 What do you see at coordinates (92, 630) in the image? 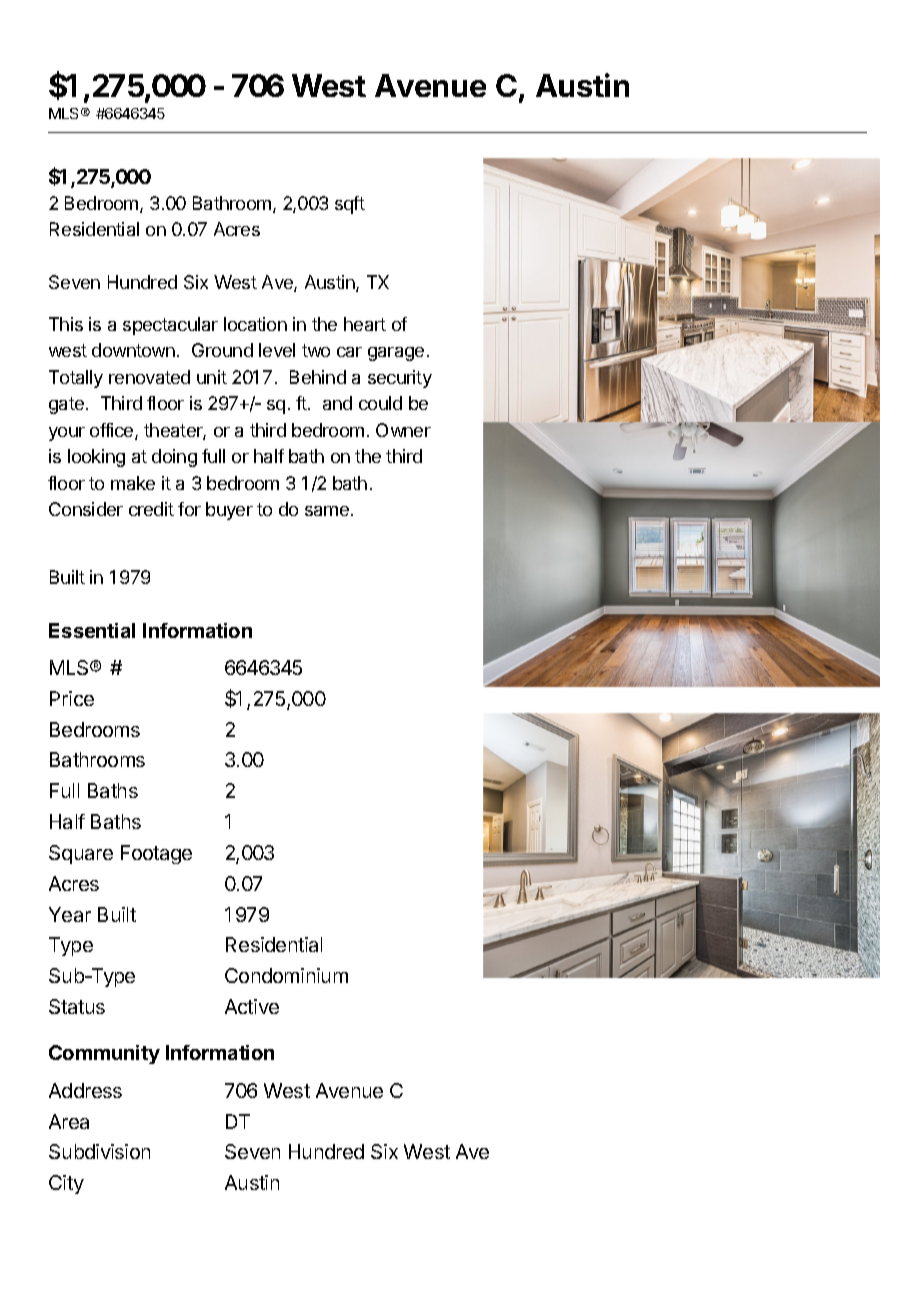
I see `Essential` at bounding box center [92, 630].
